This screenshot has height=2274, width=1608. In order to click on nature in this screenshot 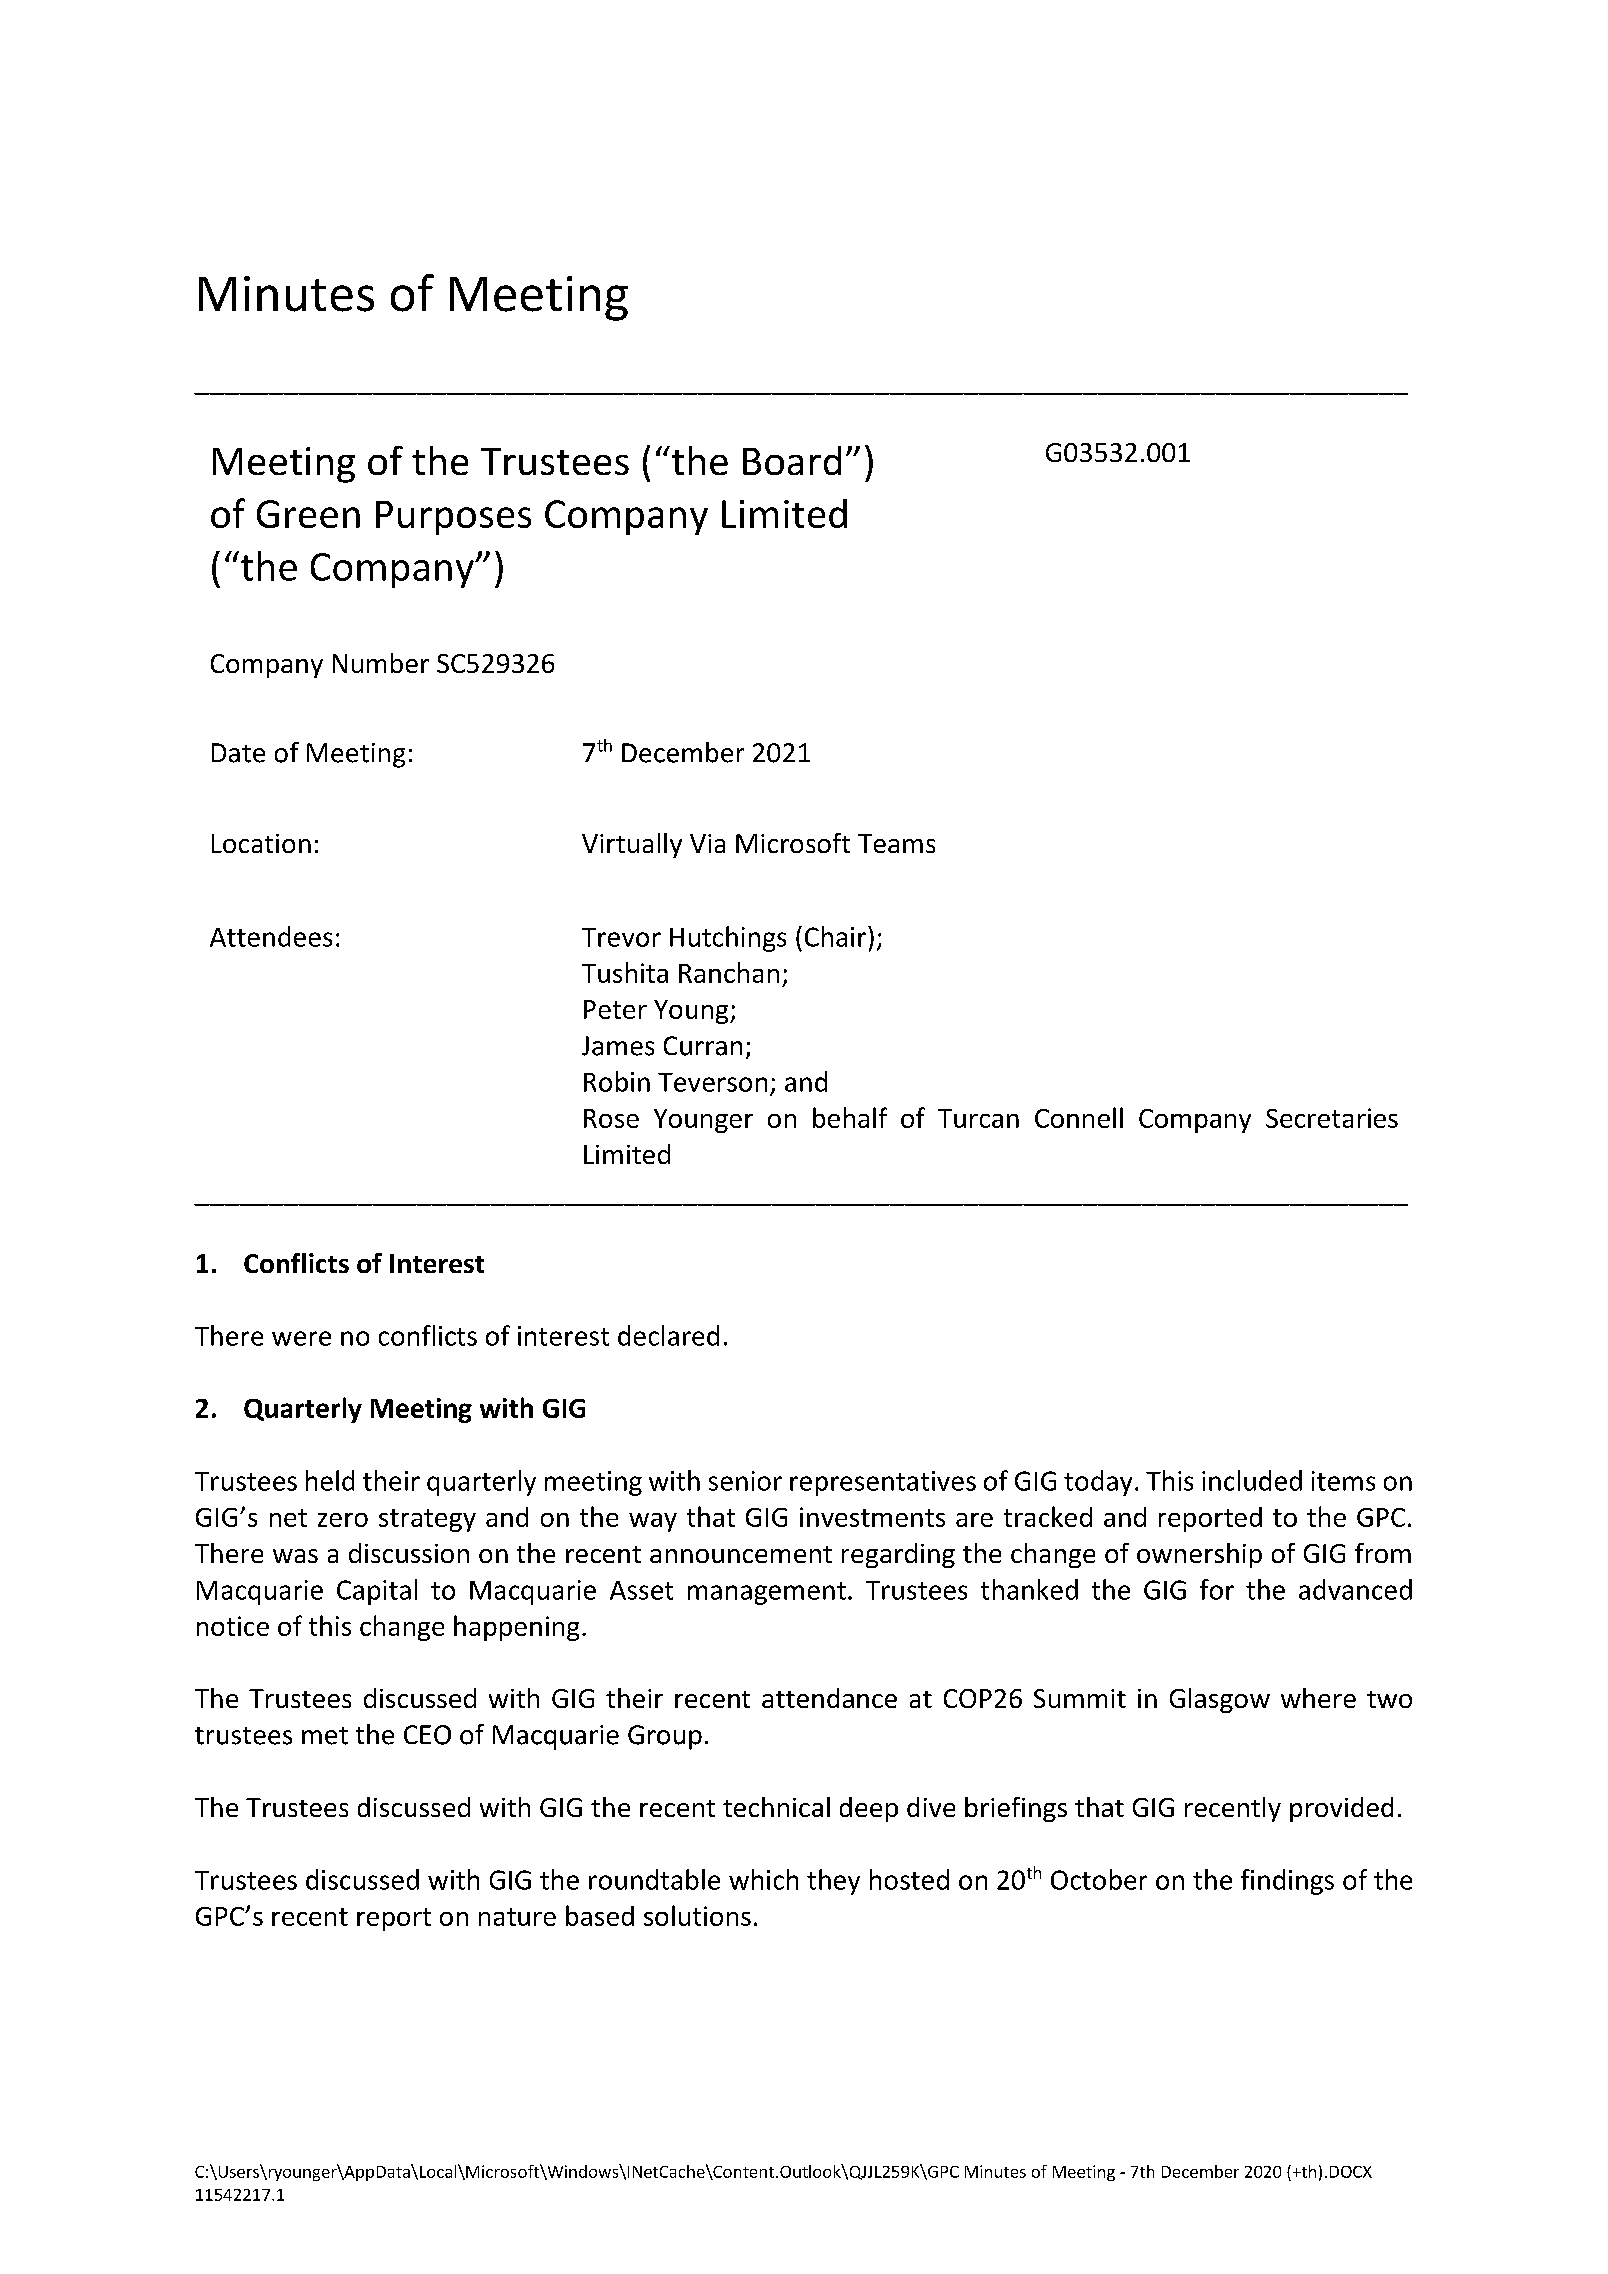, I will do `click(517, 1917)`.
